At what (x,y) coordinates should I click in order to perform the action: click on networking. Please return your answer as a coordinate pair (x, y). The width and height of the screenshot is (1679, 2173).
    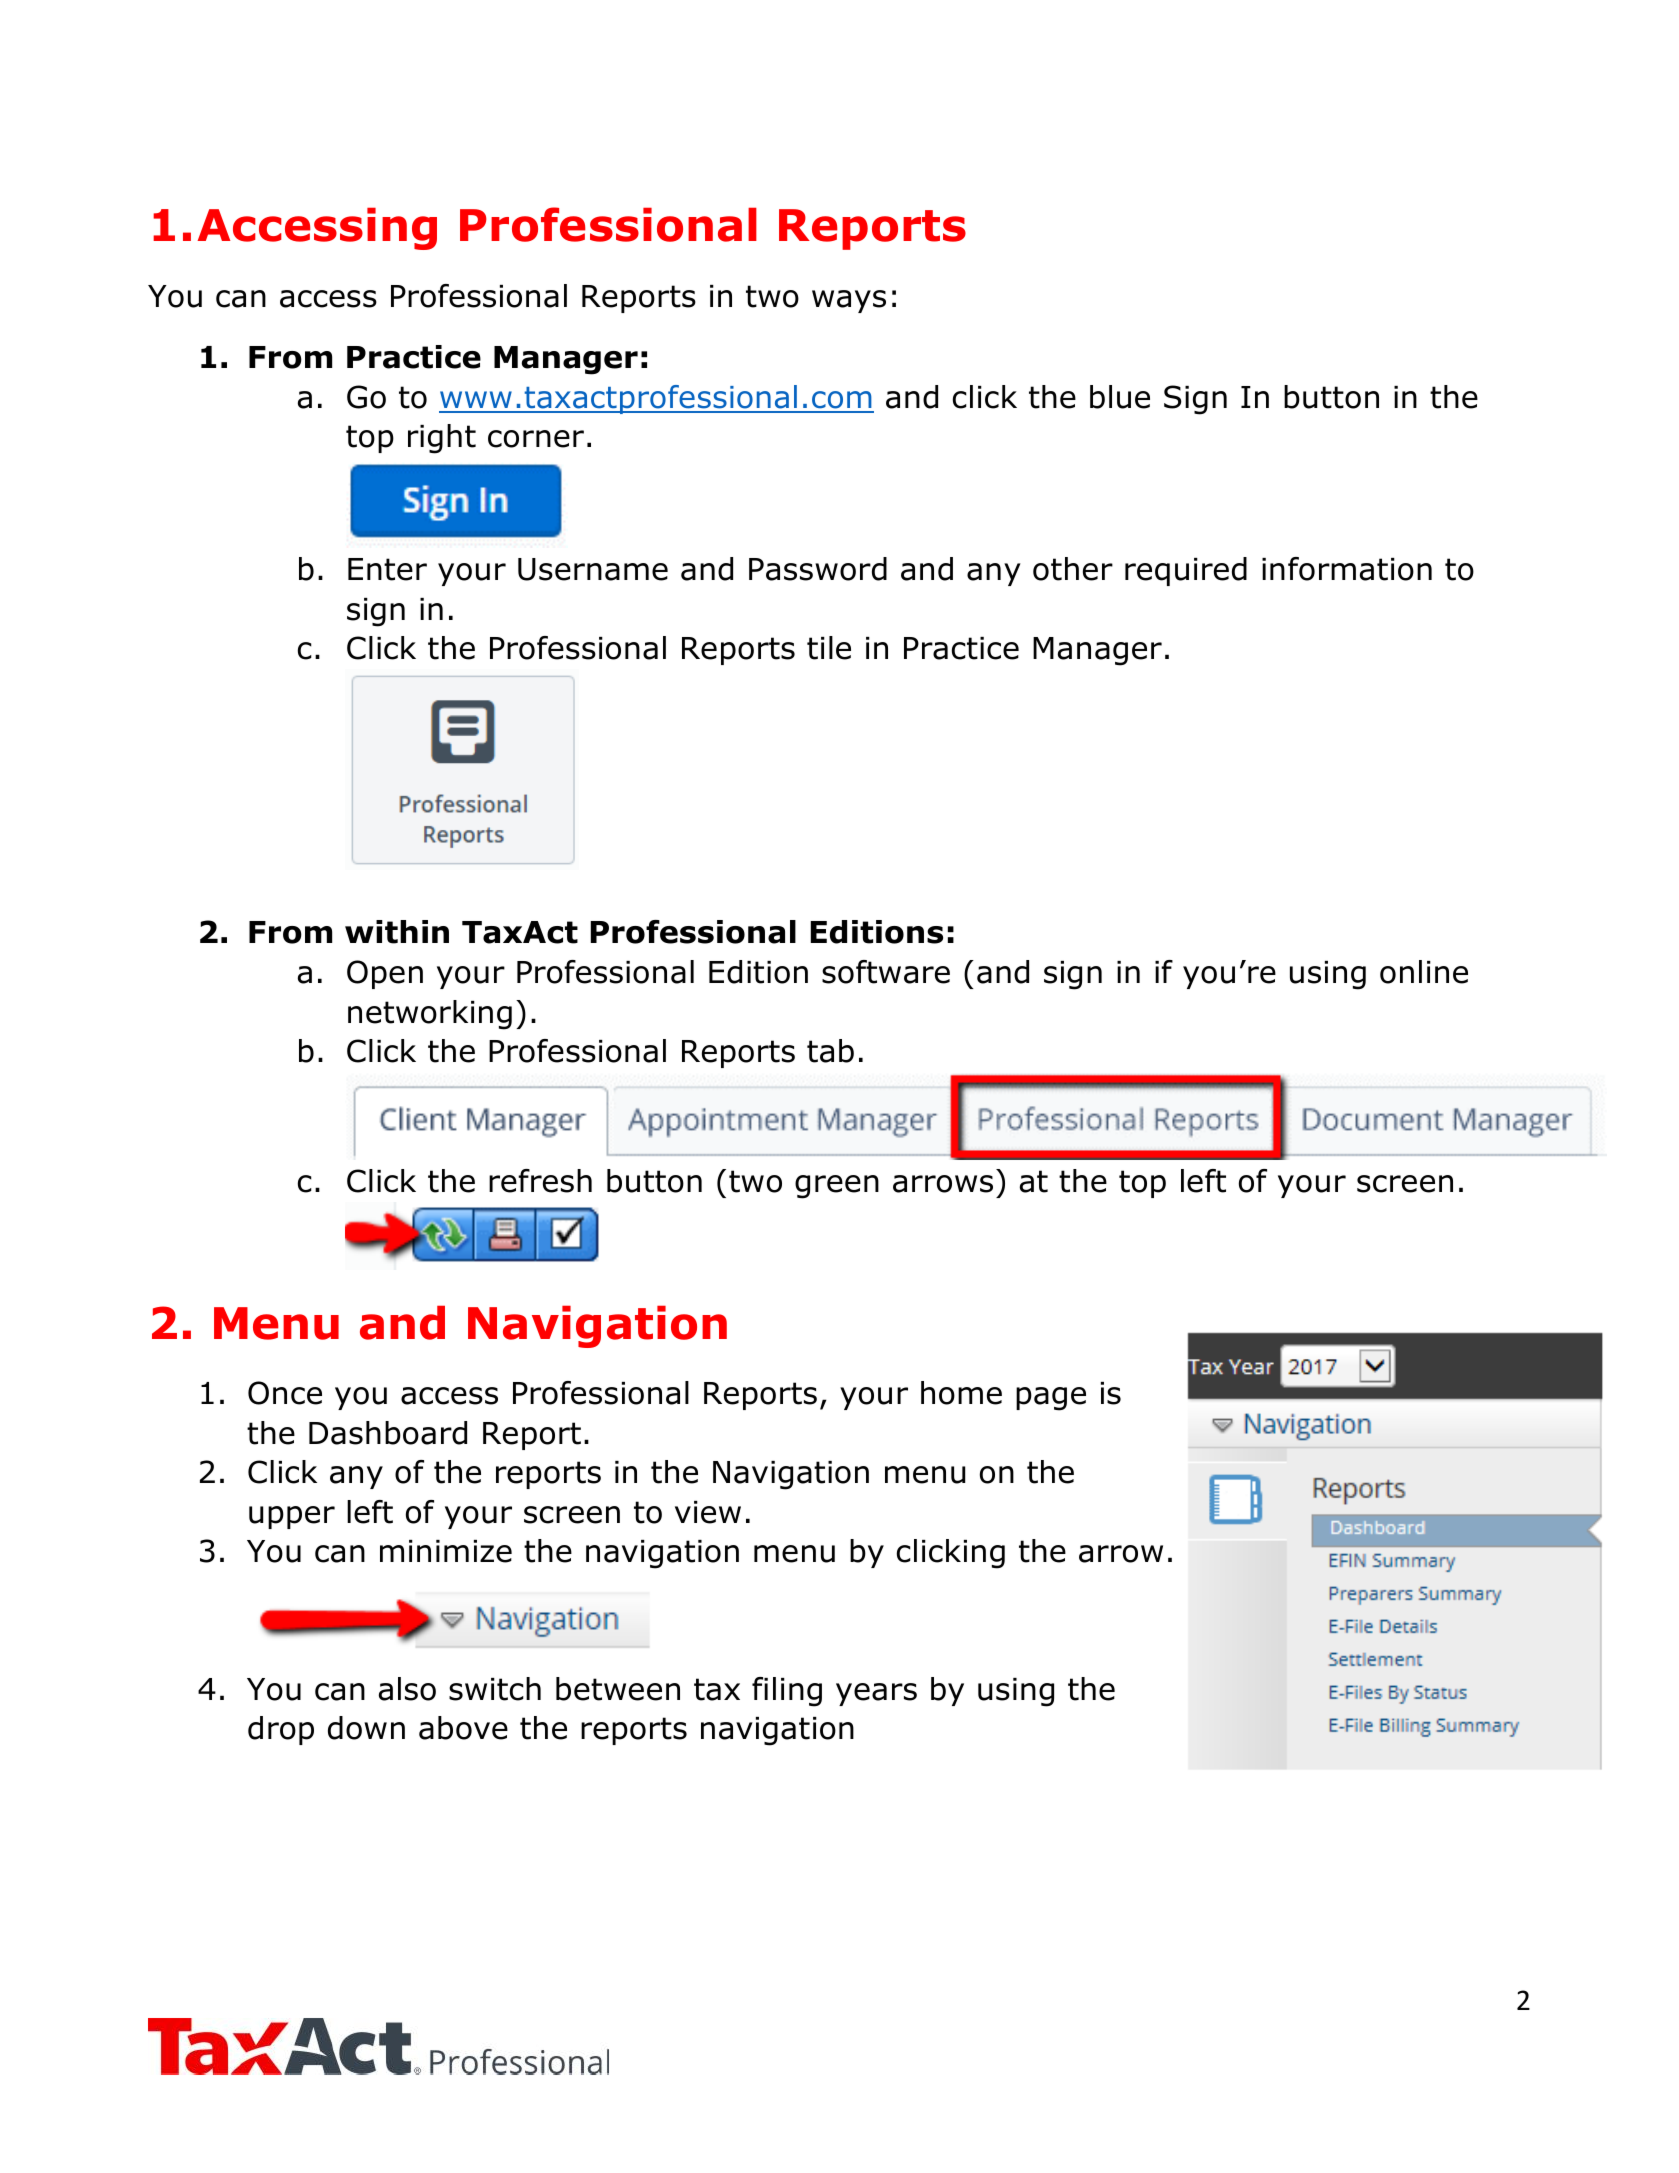
    Looking at the image, I should click on (430, 1015).
